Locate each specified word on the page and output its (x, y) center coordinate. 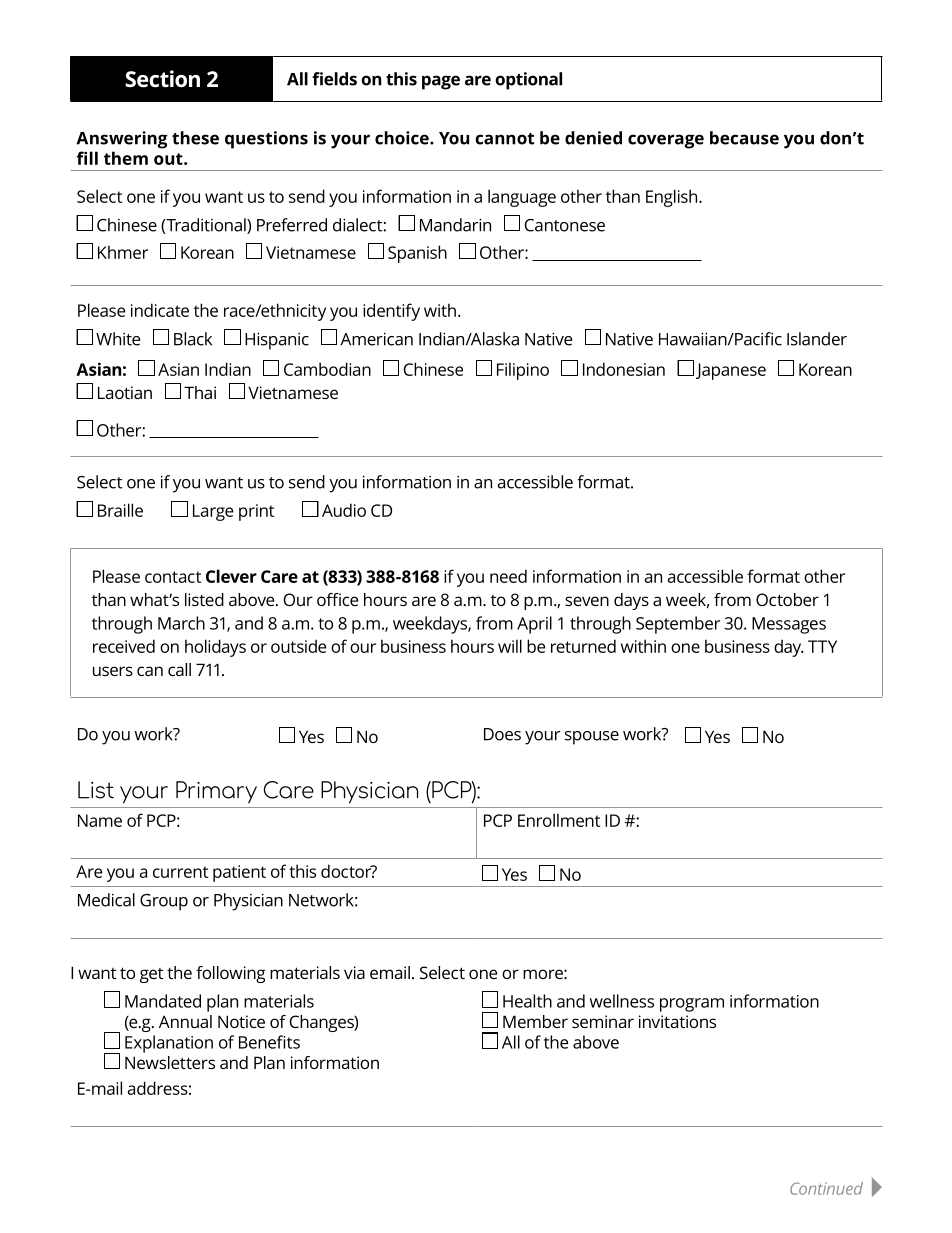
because (744, 138)
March (181, 623)
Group (164, 902)
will (510, 646)
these (195, 138)
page (441, 82)
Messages (789, 625)
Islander (817, 339)
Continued (826, 1188)
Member (535, 1021)
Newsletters (170, 1062)
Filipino (523, 371)
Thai (200, 392)
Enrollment (559, 820)
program (692, 1005)
